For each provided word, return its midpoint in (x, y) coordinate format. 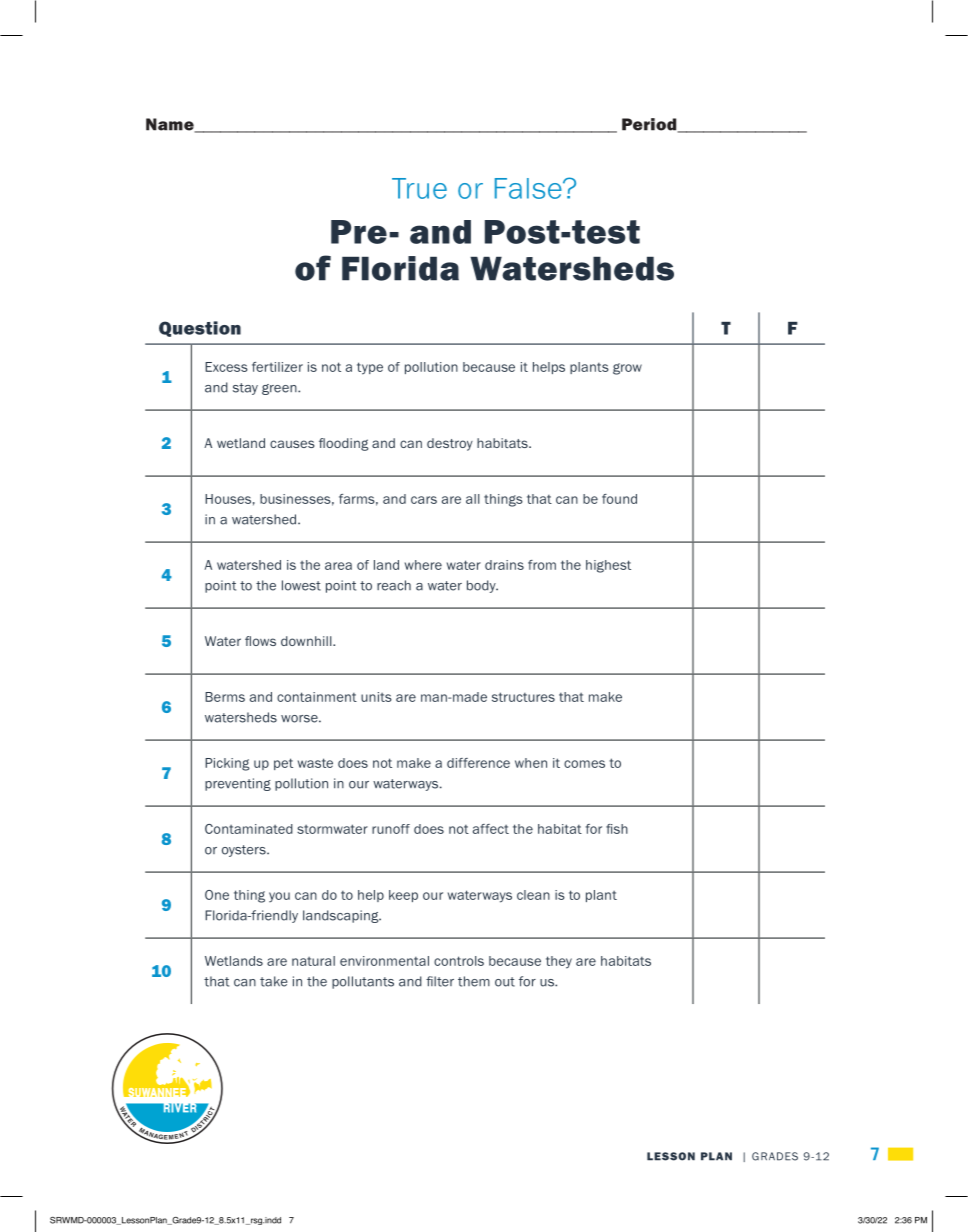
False (529, 188)
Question (200, 329)
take (273, 981)
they (559, 962)
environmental (384, 961)
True (419, 188)
